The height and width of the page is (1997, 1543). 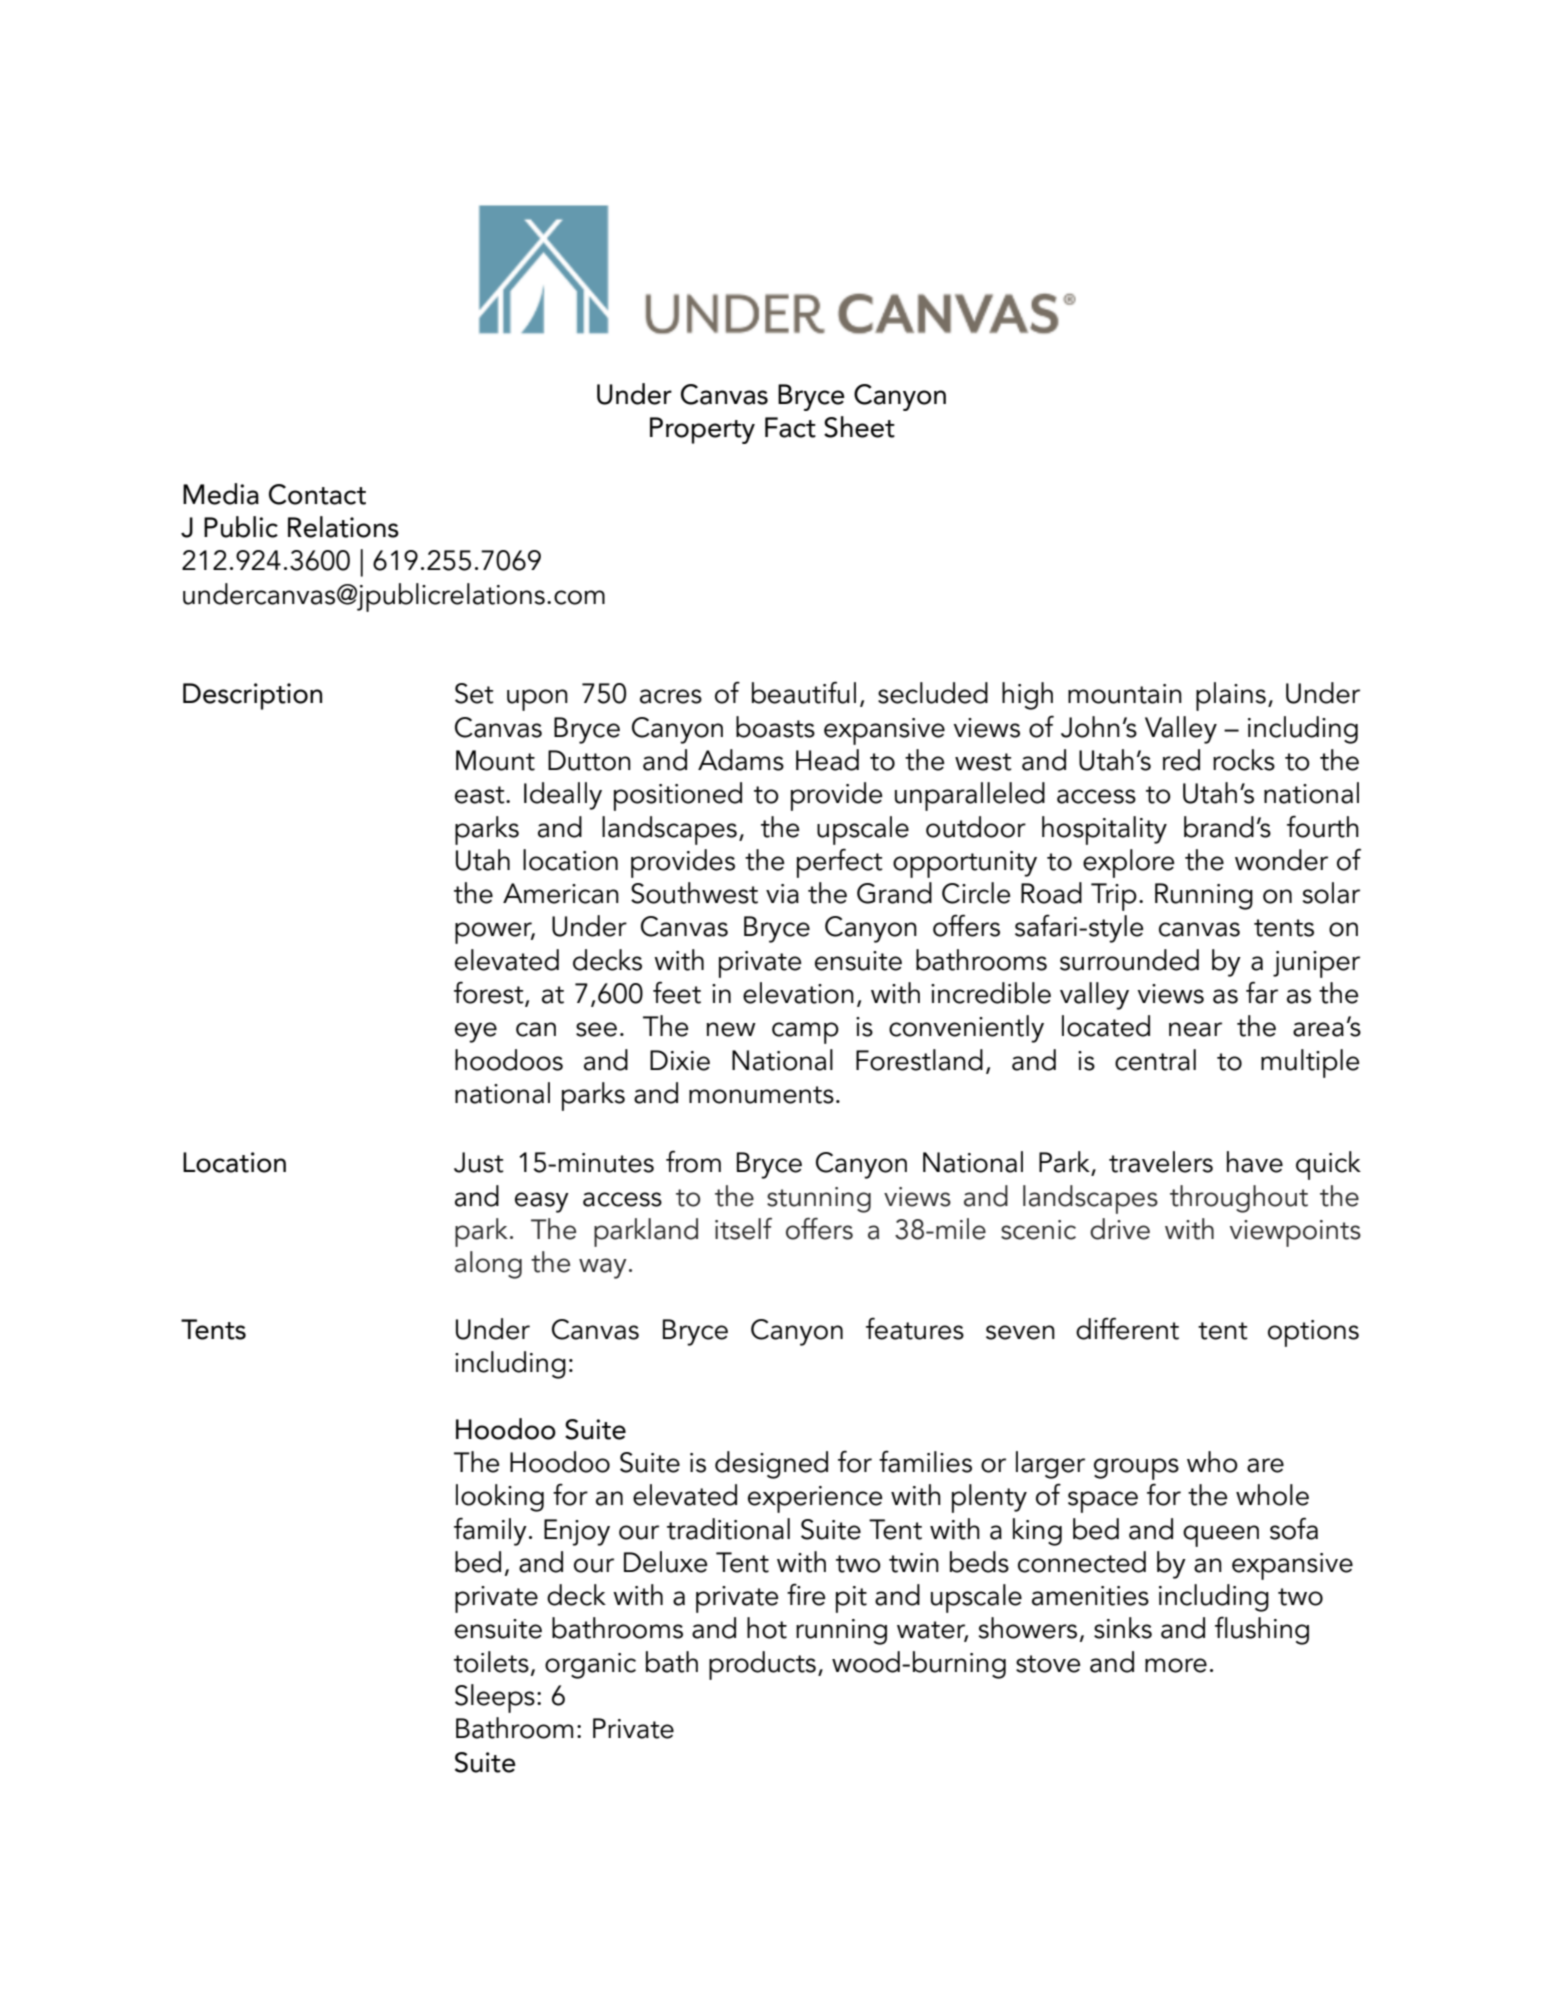 What do you see at coordinates (491, 1662) in the page?
I see `toilets` at bounding box center [491, 1662].
